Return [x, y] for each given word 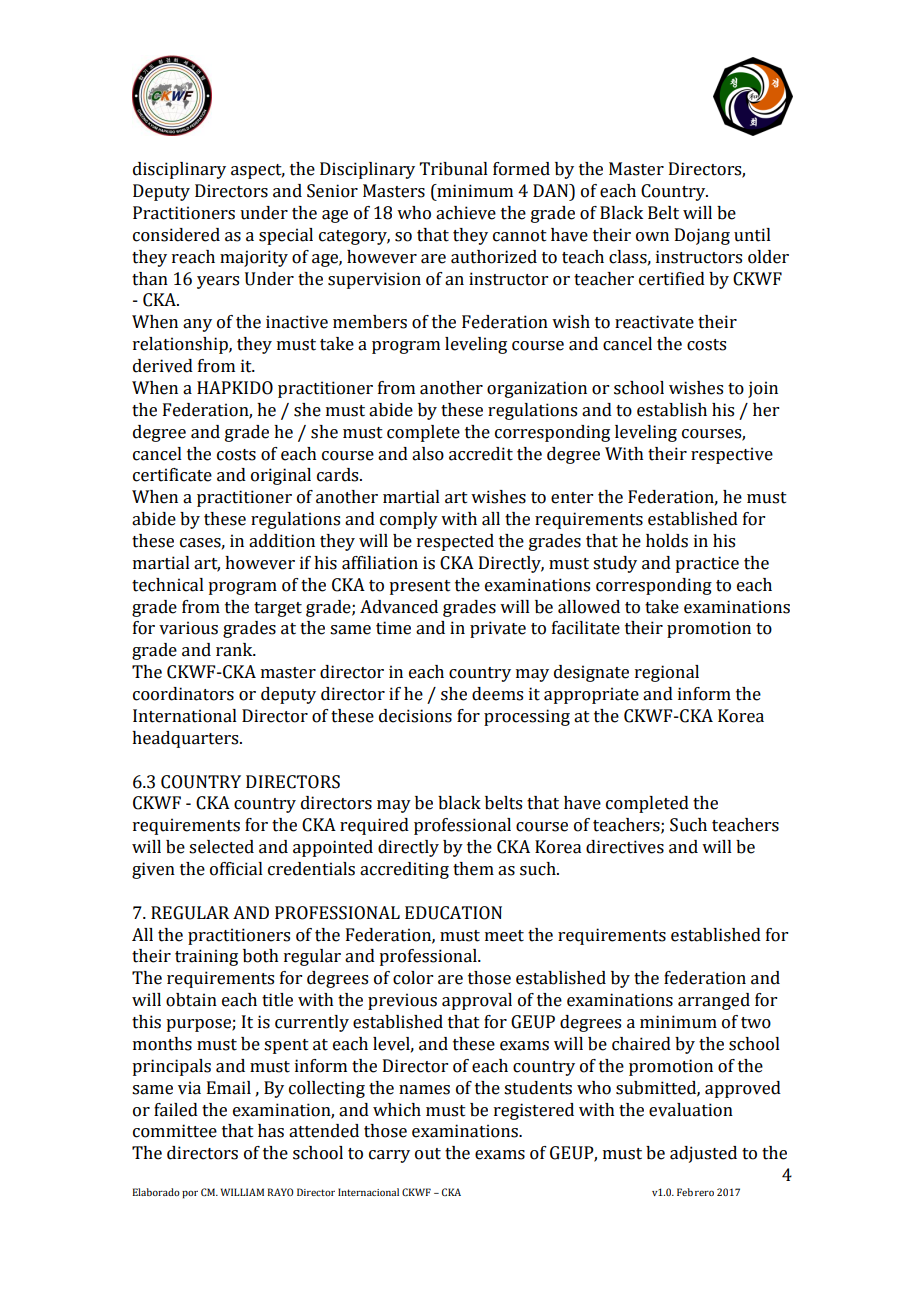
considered [176, 235]
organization [537, 389]
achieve [466, 213]
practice [707, 564]
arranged [714, 1001]
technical [168, 585]
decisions [415, 716]
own [652, 237]
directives [625, 847]
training [206, 957]
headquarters [186, 739]
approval [477, 1001]
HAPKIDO [235, 388]
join [763, 389]
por [190, 1194]
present [420, 587]
